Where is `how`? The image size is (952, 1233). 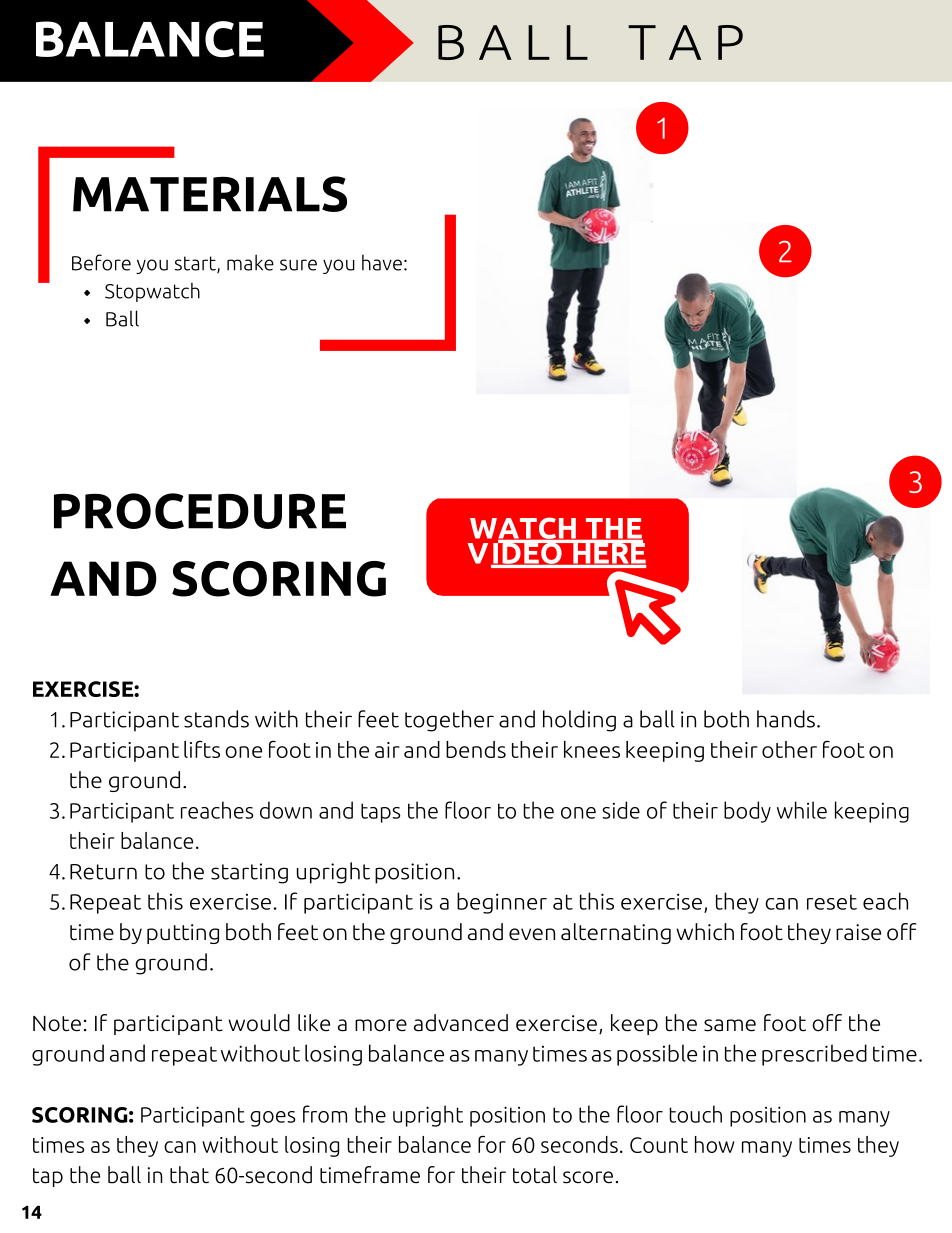 how is located at coordinates (714, 1144).
